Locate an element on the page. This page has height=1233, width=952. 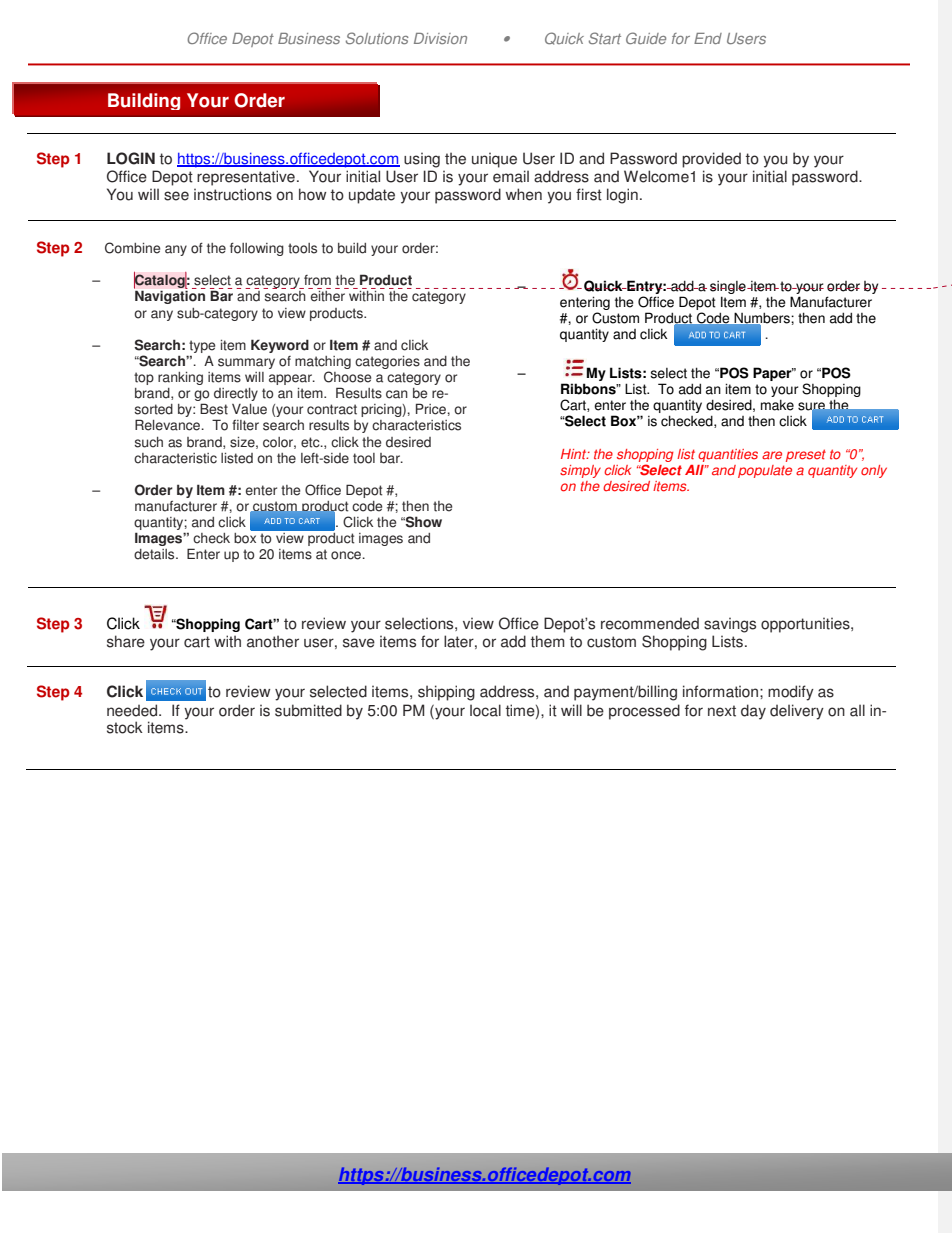
modify is located at coordinates (791, 693).
